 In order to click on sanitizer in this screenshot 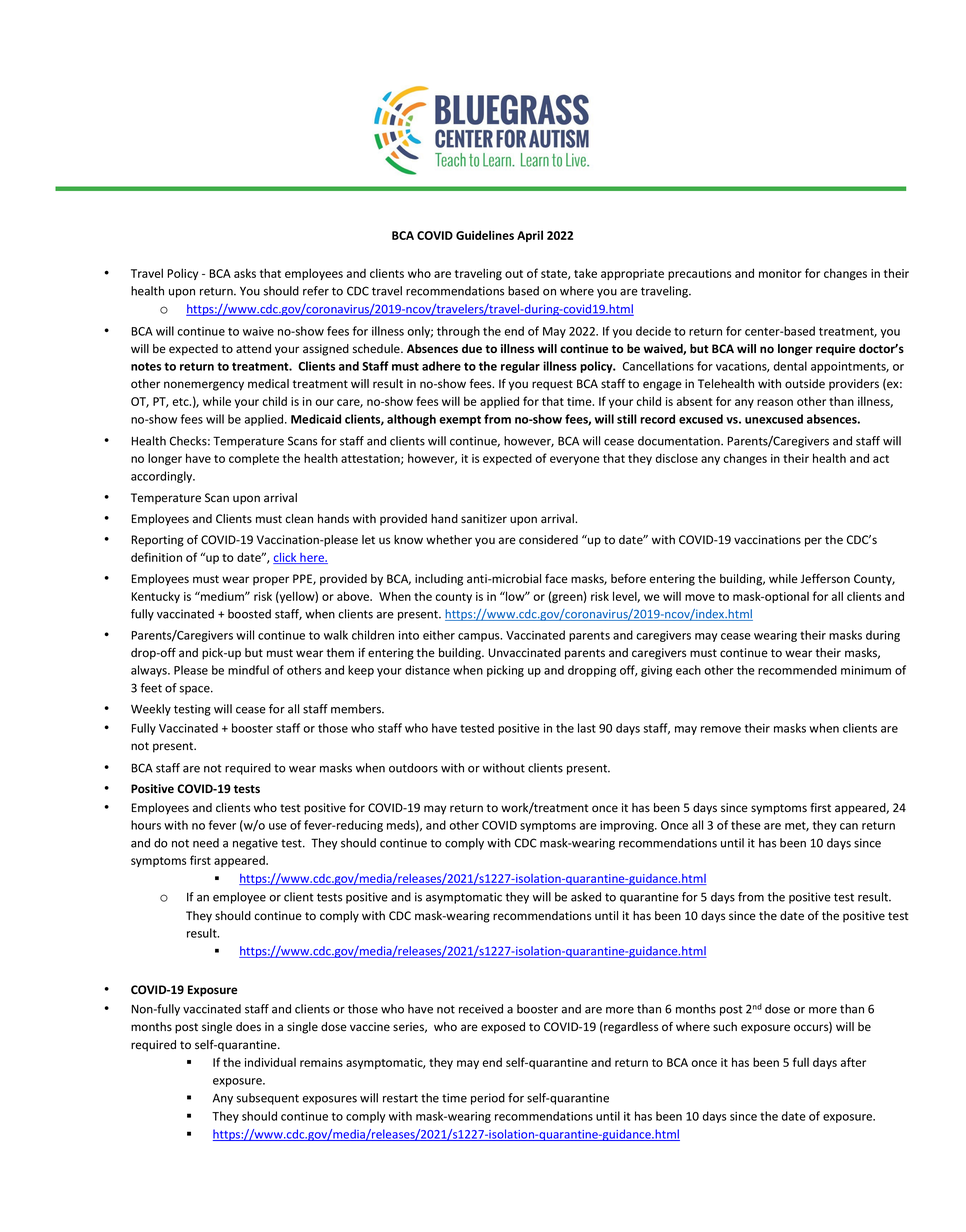, I will do `click(484, 519)`.
